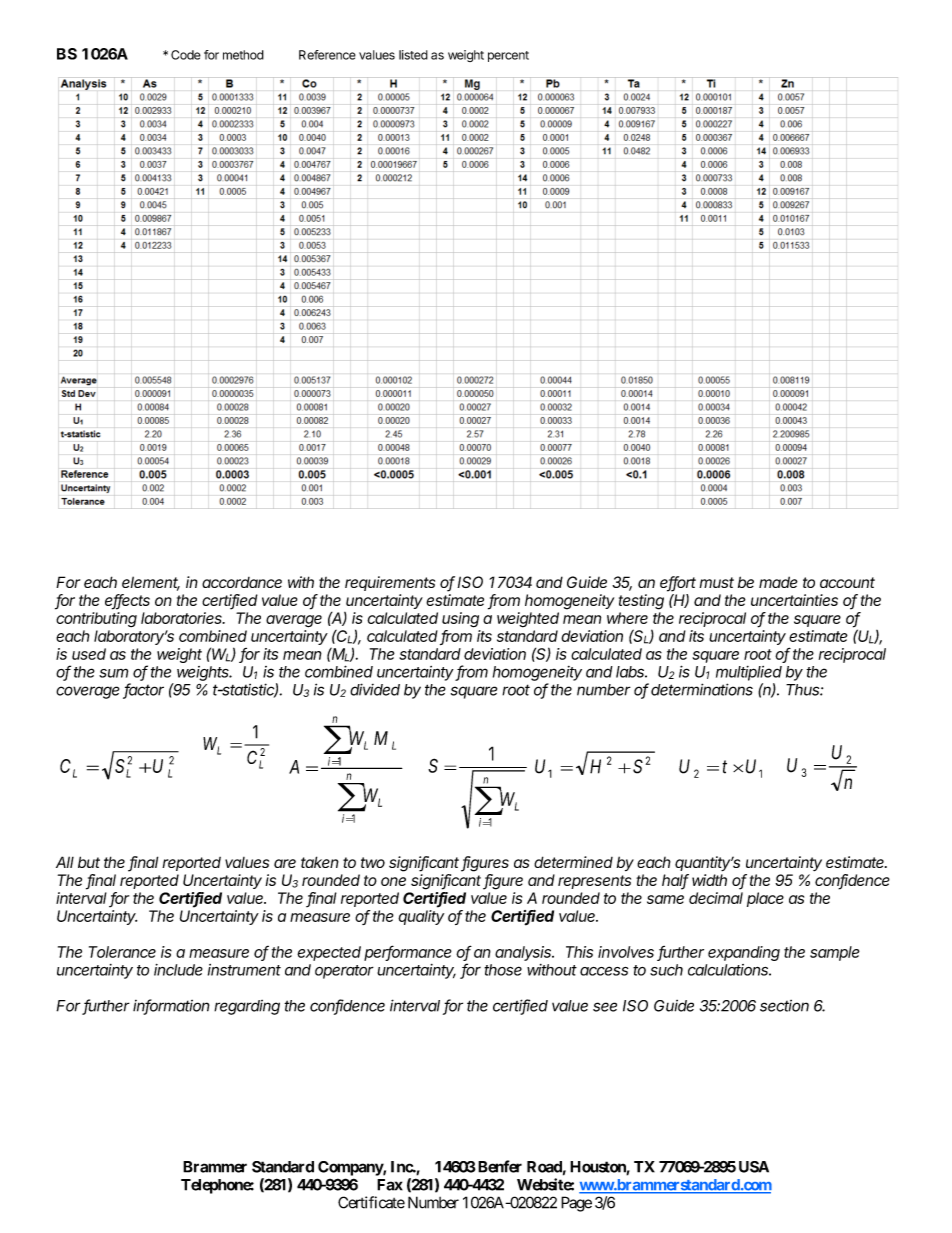 Image resolution: width=952 pixels, height=1233 pixels. Describe the element at coordinates (183, 618) in the page. I see `laboratories` at that location.
